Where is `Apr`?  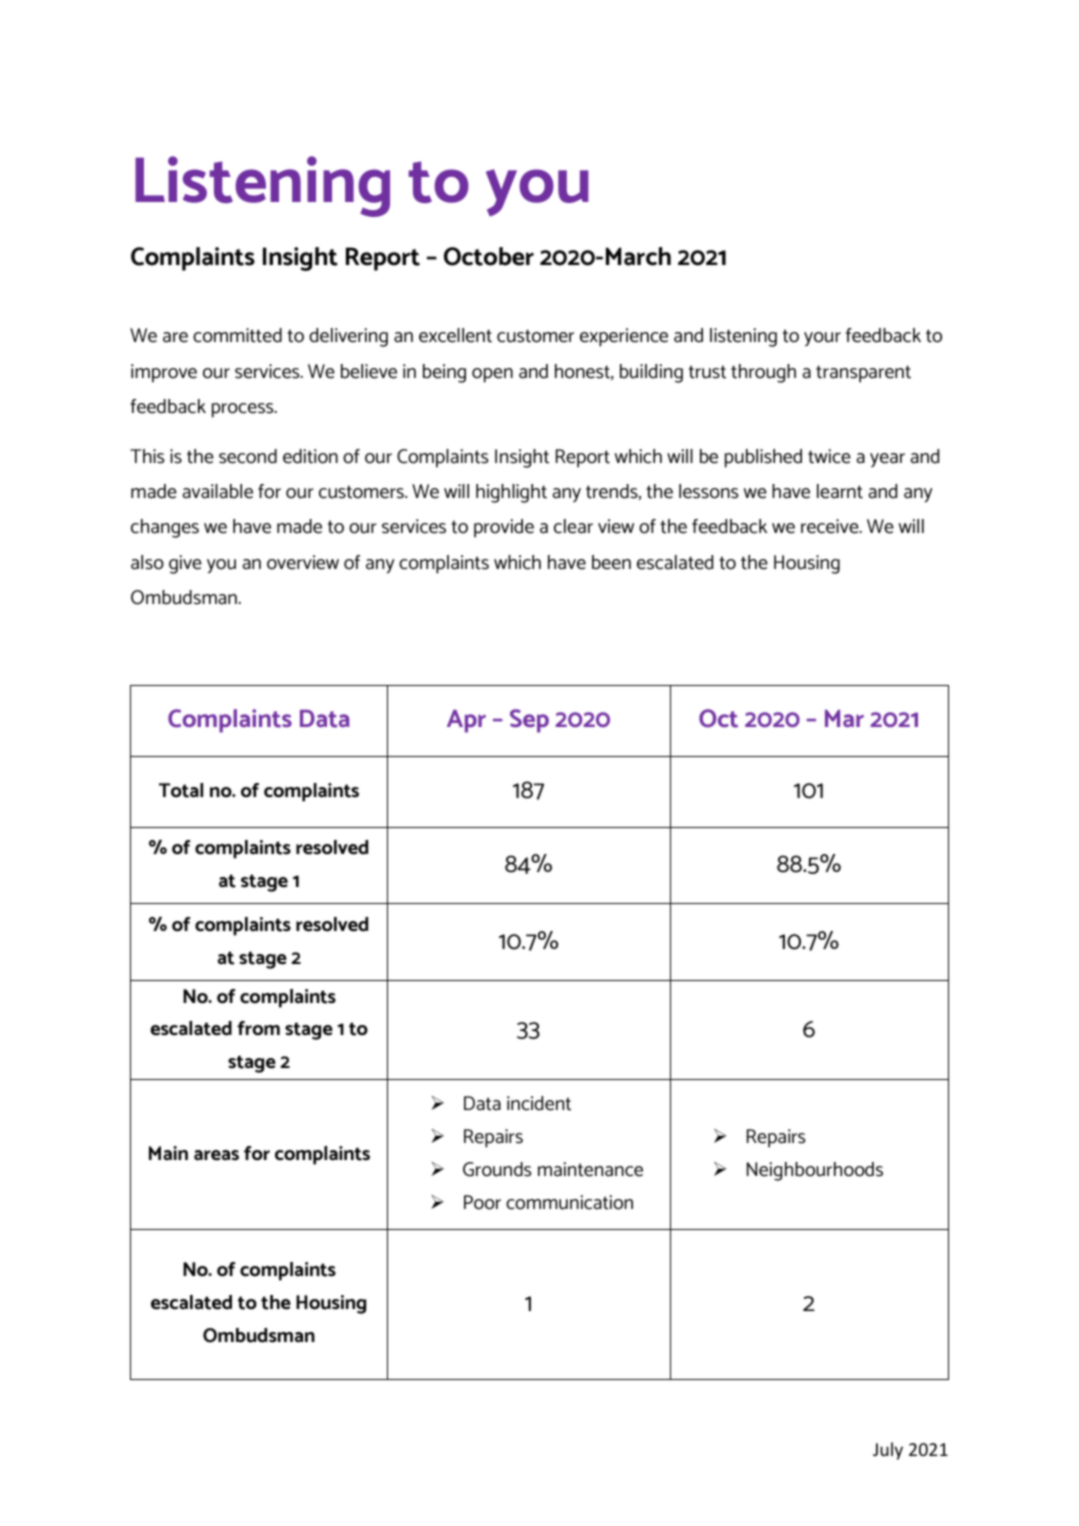 Apr is located at coordinates (466, 721).
